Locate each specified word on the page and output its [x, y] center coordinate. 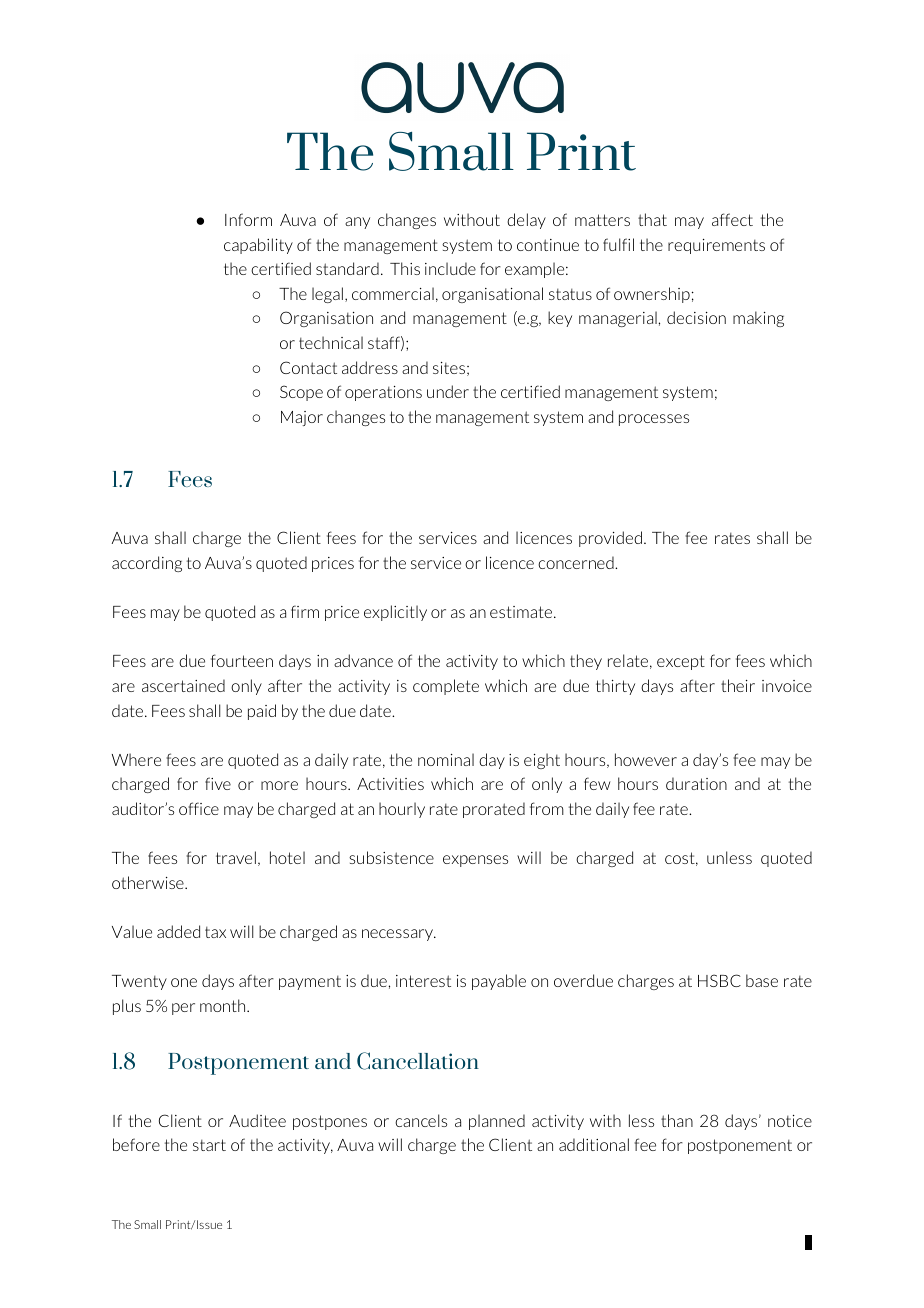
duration [696, 783]
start [209, 1145]
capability [258, 246]
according [147, 564]
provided [610, 539]
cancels [421, 1120]
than [677, 1120]
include [450, 268]
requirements [716, 246]
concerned [577, 562]
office [199, 808]
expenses [475, 861]
